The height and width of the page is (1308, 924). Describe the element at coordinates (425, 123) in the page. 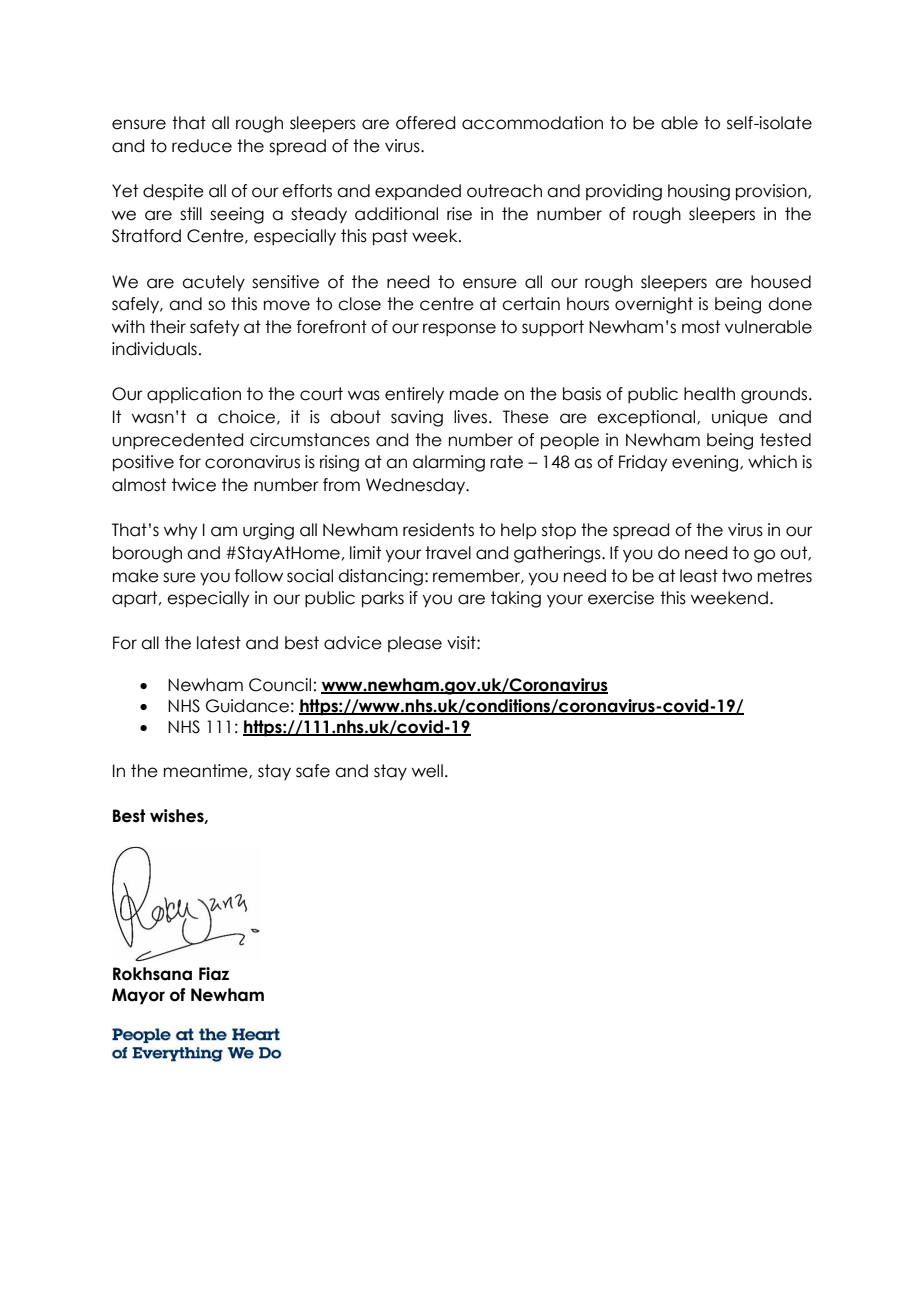

I see `offered` at that location.
